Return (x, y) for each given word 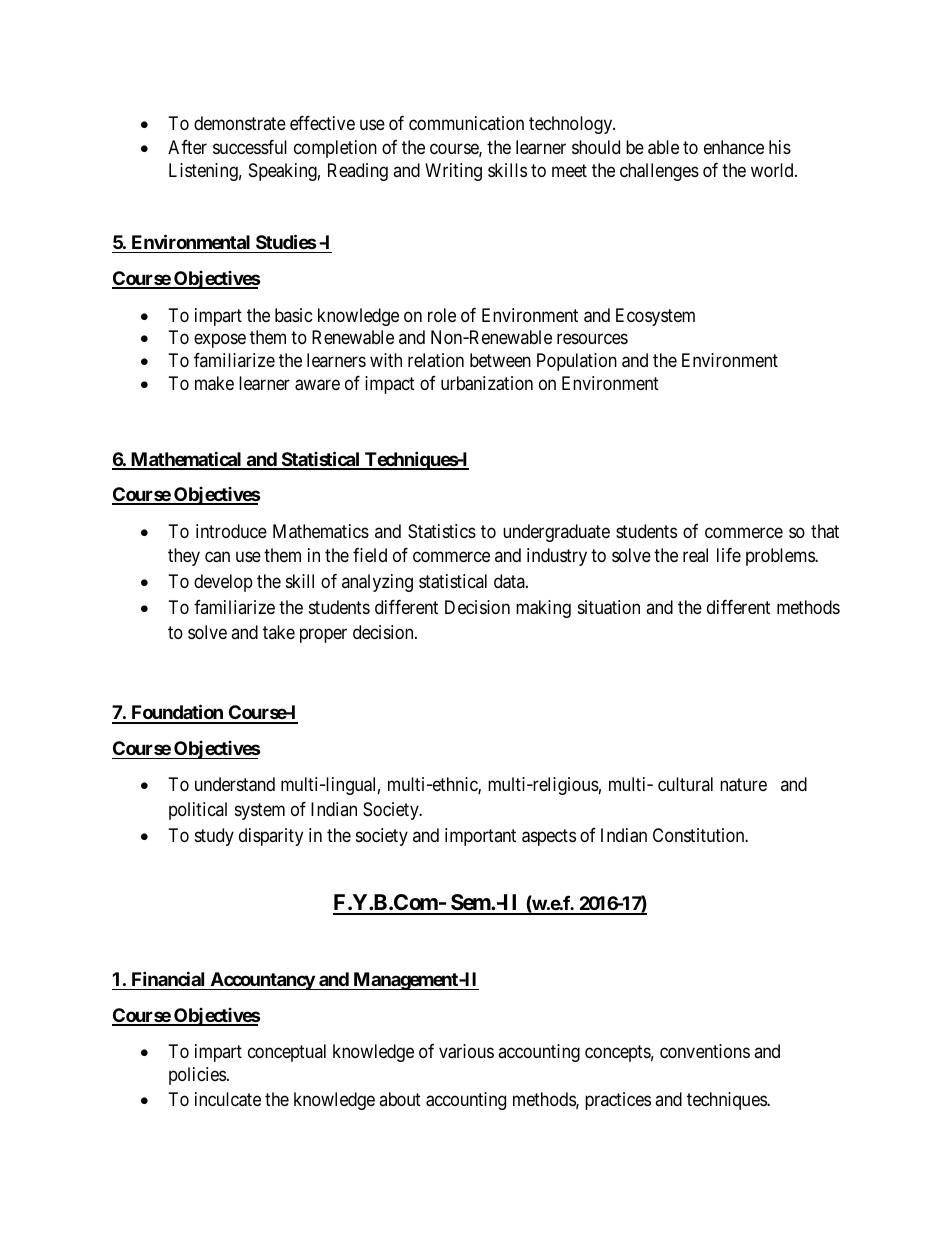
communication (466, 123)
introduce (231, 531)
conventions (705, 1051)
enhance (734, 147)
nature (743, 785)
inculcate (228, 1099)
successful (250, 147)
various (466, 1051)
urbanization (487, 383)
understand (235, 784)
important (480, 837)
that (825, 531)
